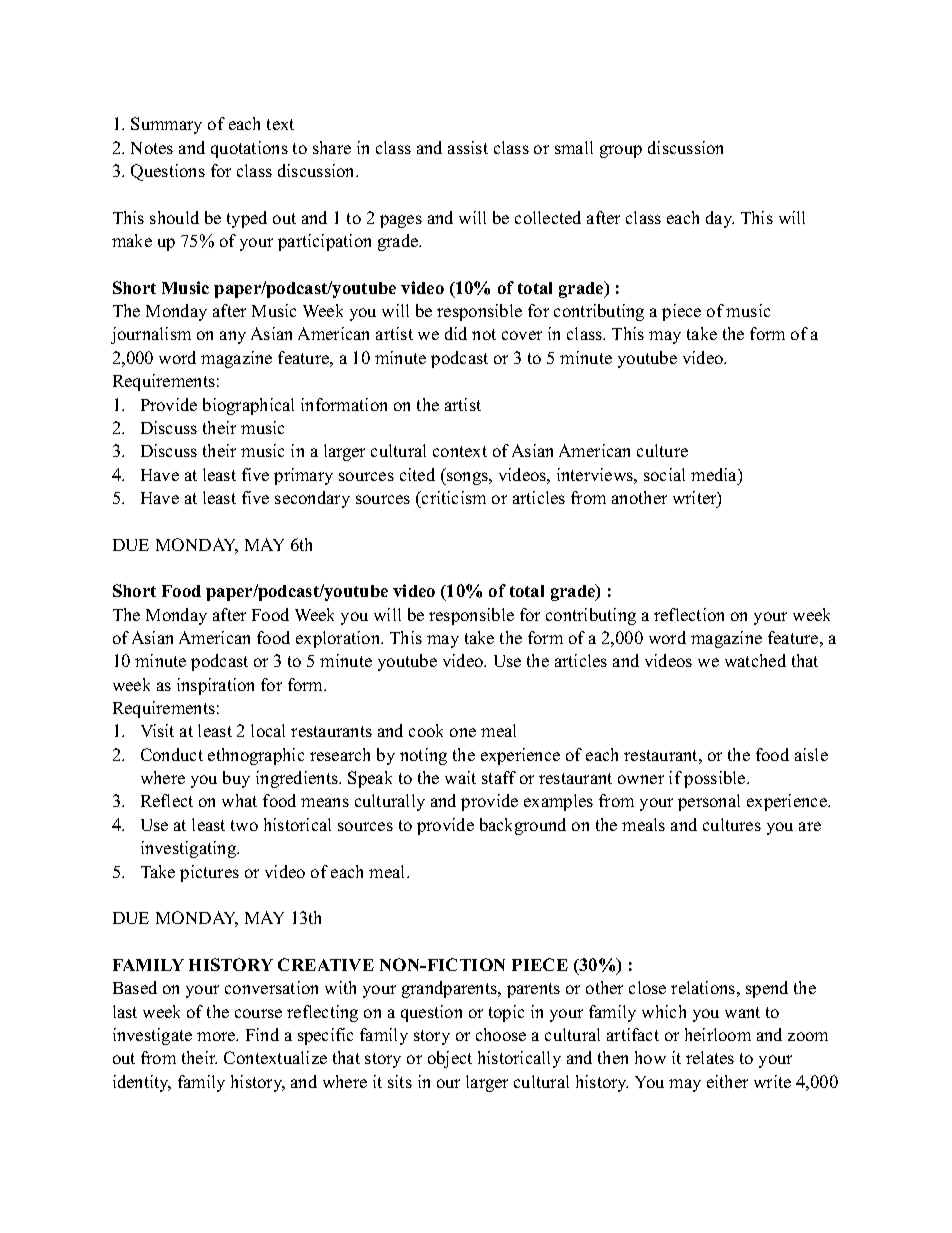  Describe the element at coordinates (312, 499) in the screenshot. I see `secondary` at that location.
